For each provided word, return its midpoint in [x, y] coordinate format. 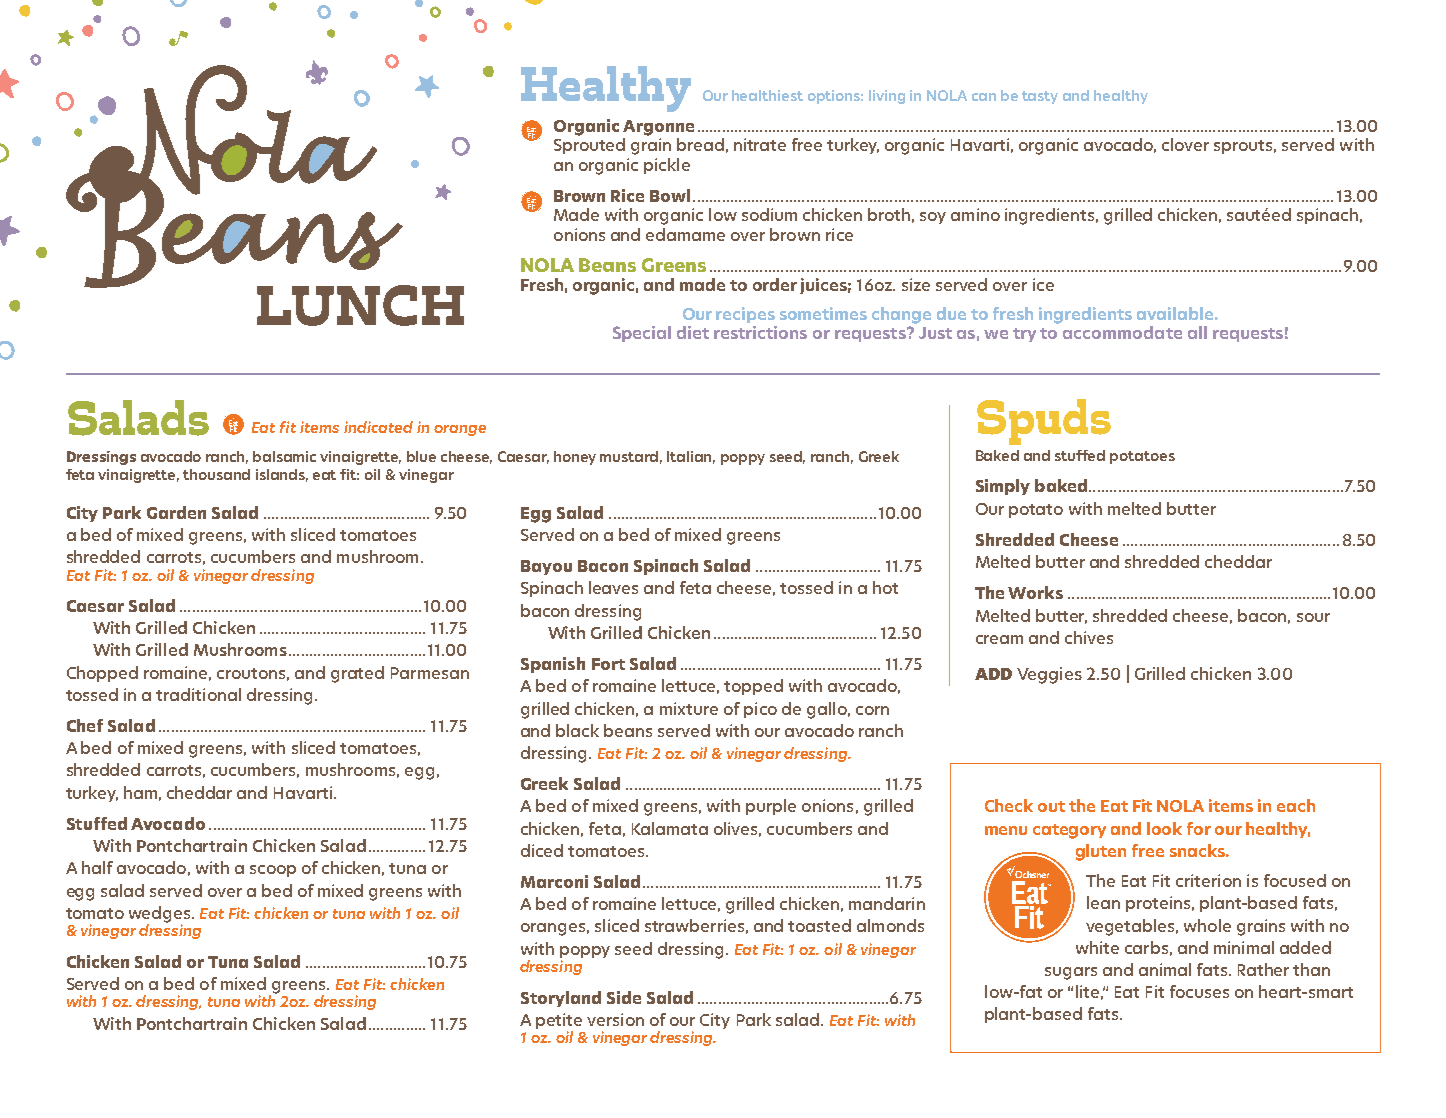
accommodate [1122, 332]
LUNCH [360, 305]
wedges [161, 915]
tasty [1040, 97]
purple [771, 807]
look [1164, 828]
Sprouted [589, 146]
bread [700, 144]
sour [1313, 617]
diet [693, 332]
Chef [85, 725]
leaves [613, 587]
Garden [176, 512]
